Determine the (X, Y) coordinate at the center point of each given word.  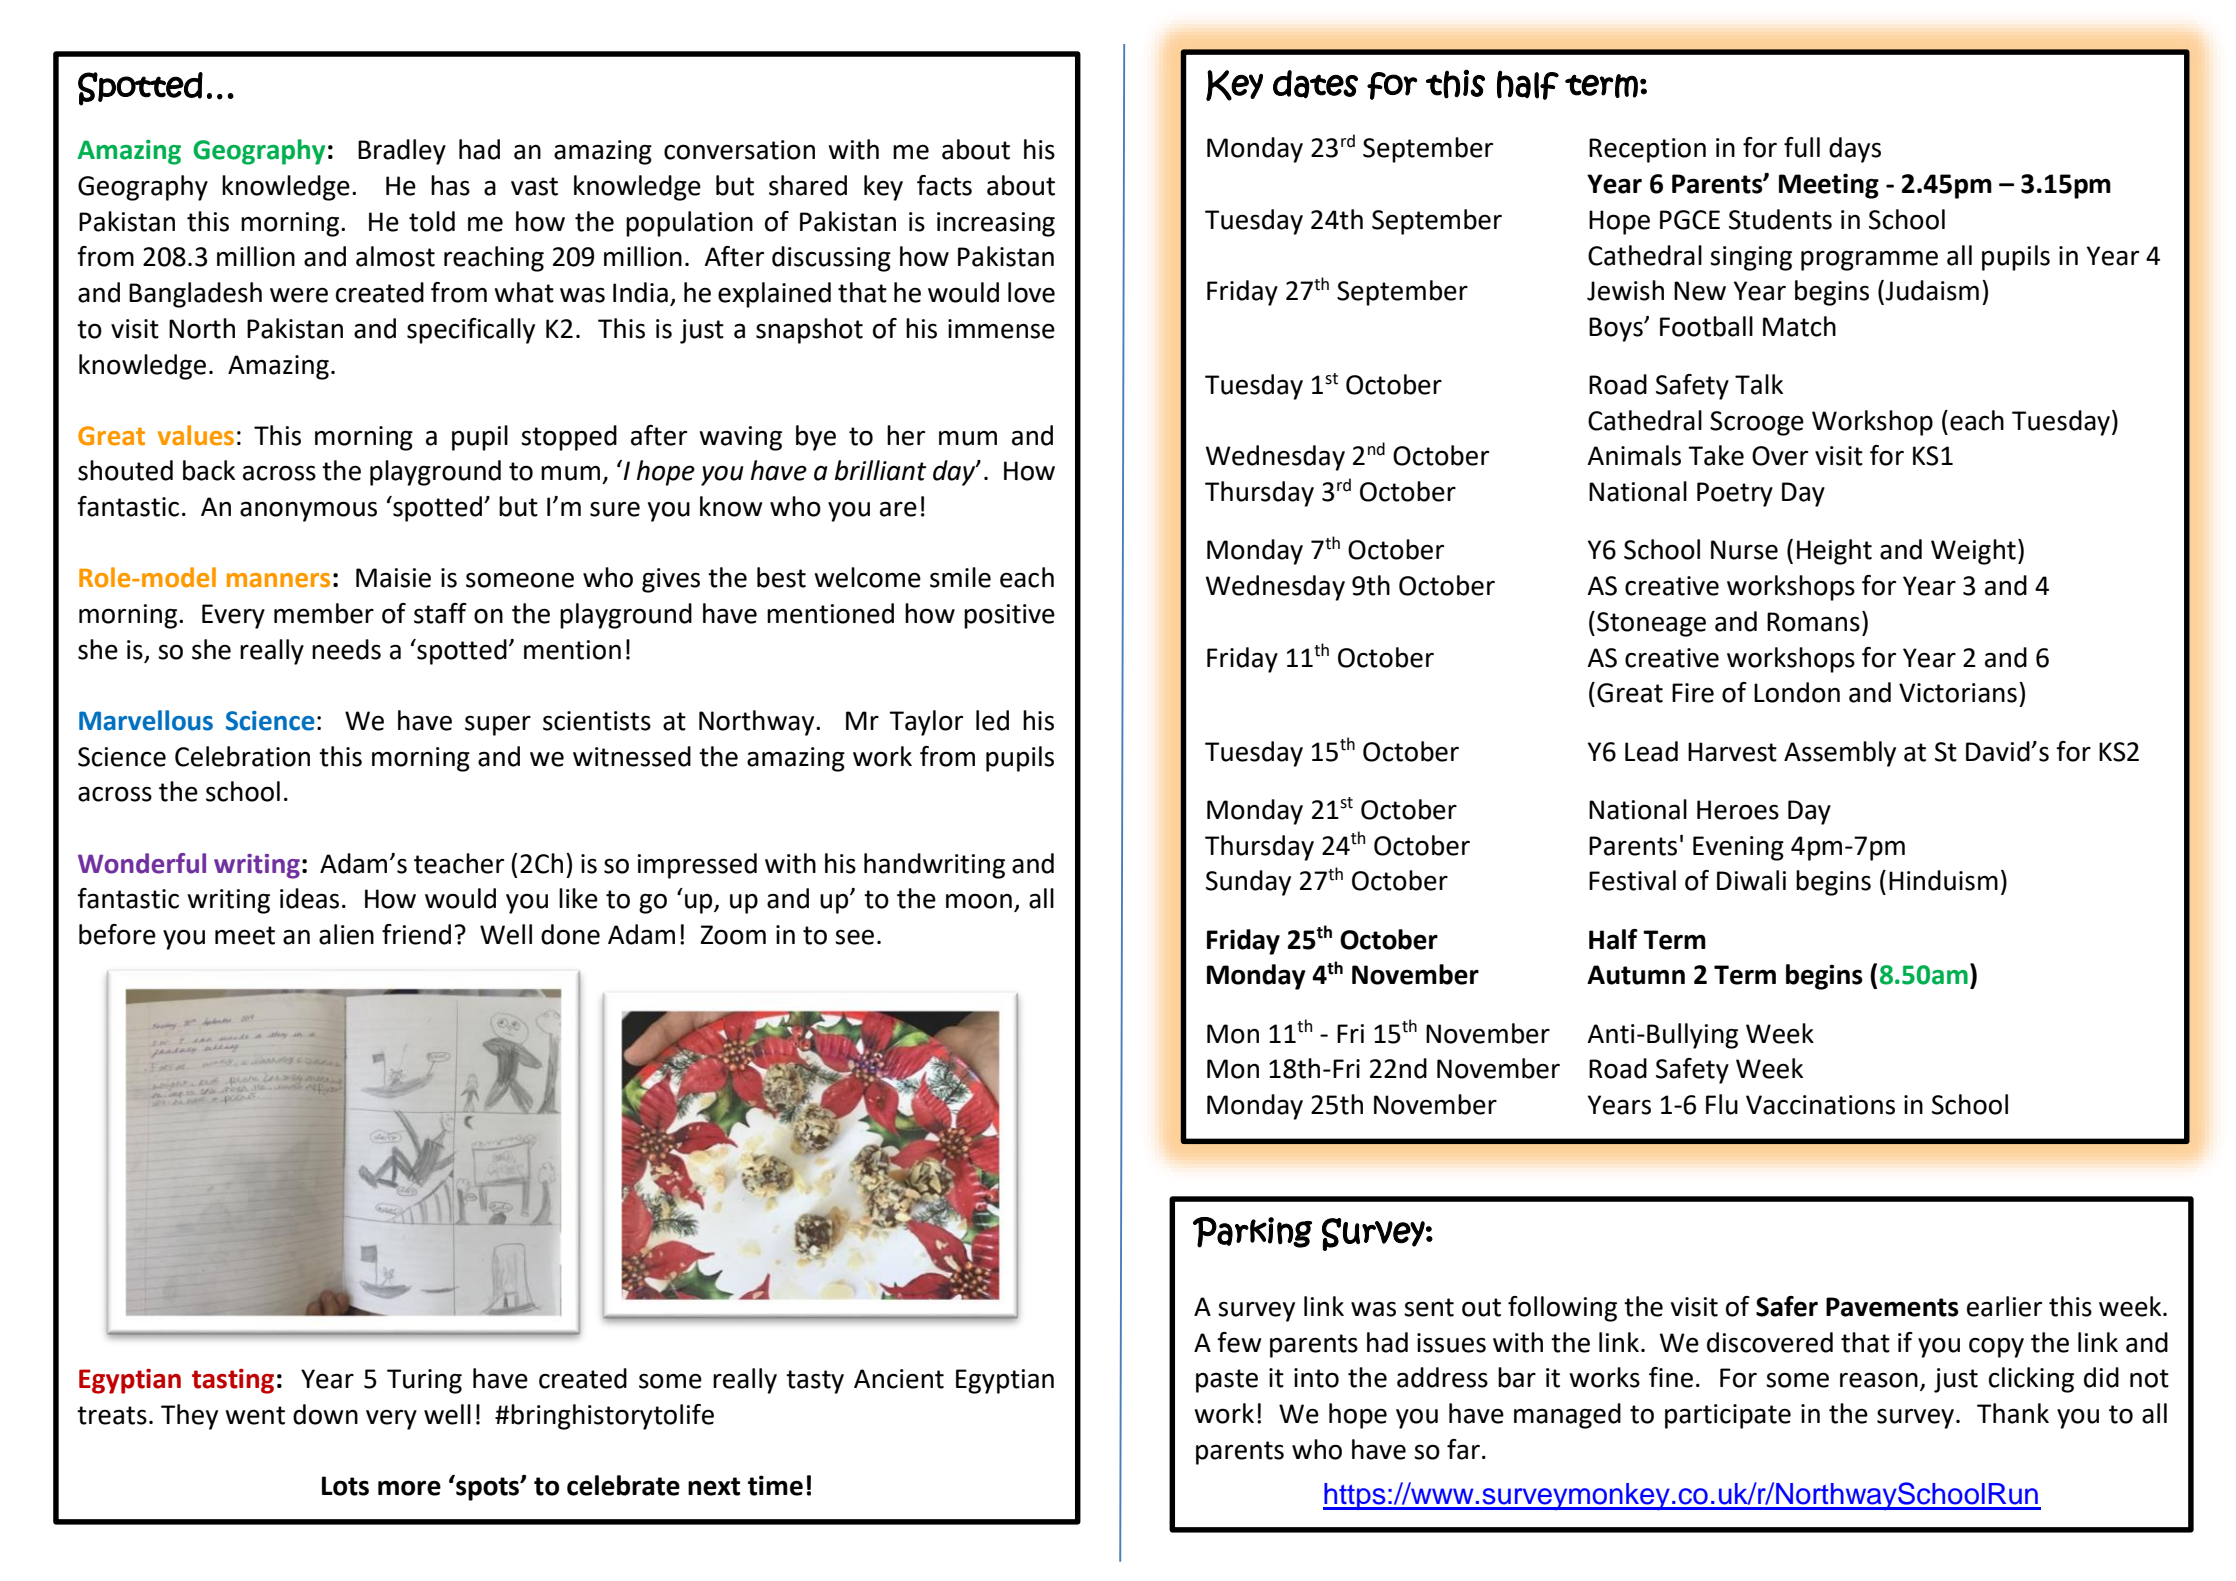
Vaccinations (1820, 1105)
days (1855, 150)
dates (1315, 84)
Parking (1252, 1232)
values (196, 435)
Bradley (402, 152)
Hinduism (1943, 880)
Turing (424, 1381)
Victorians (1958, 693)
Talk (1759, 384)
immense (1001, 329)
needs (346, 649)
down (325, 1414)
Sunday (1248, 883)
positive (1009, 616)
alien (346, 934)
